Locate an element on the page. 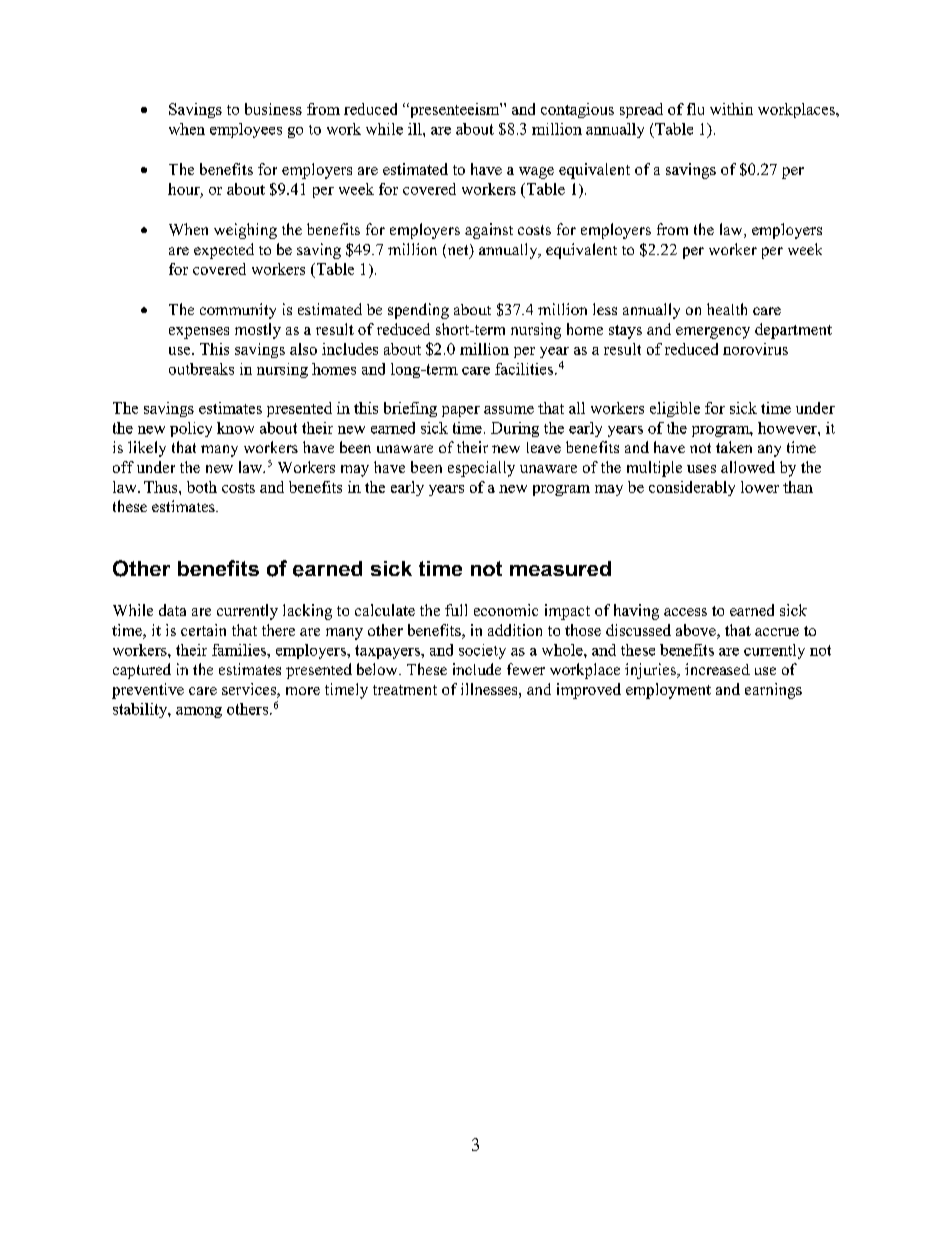 The height and width of the image is (1233, 952). within is located at coordinates (731, 109).
